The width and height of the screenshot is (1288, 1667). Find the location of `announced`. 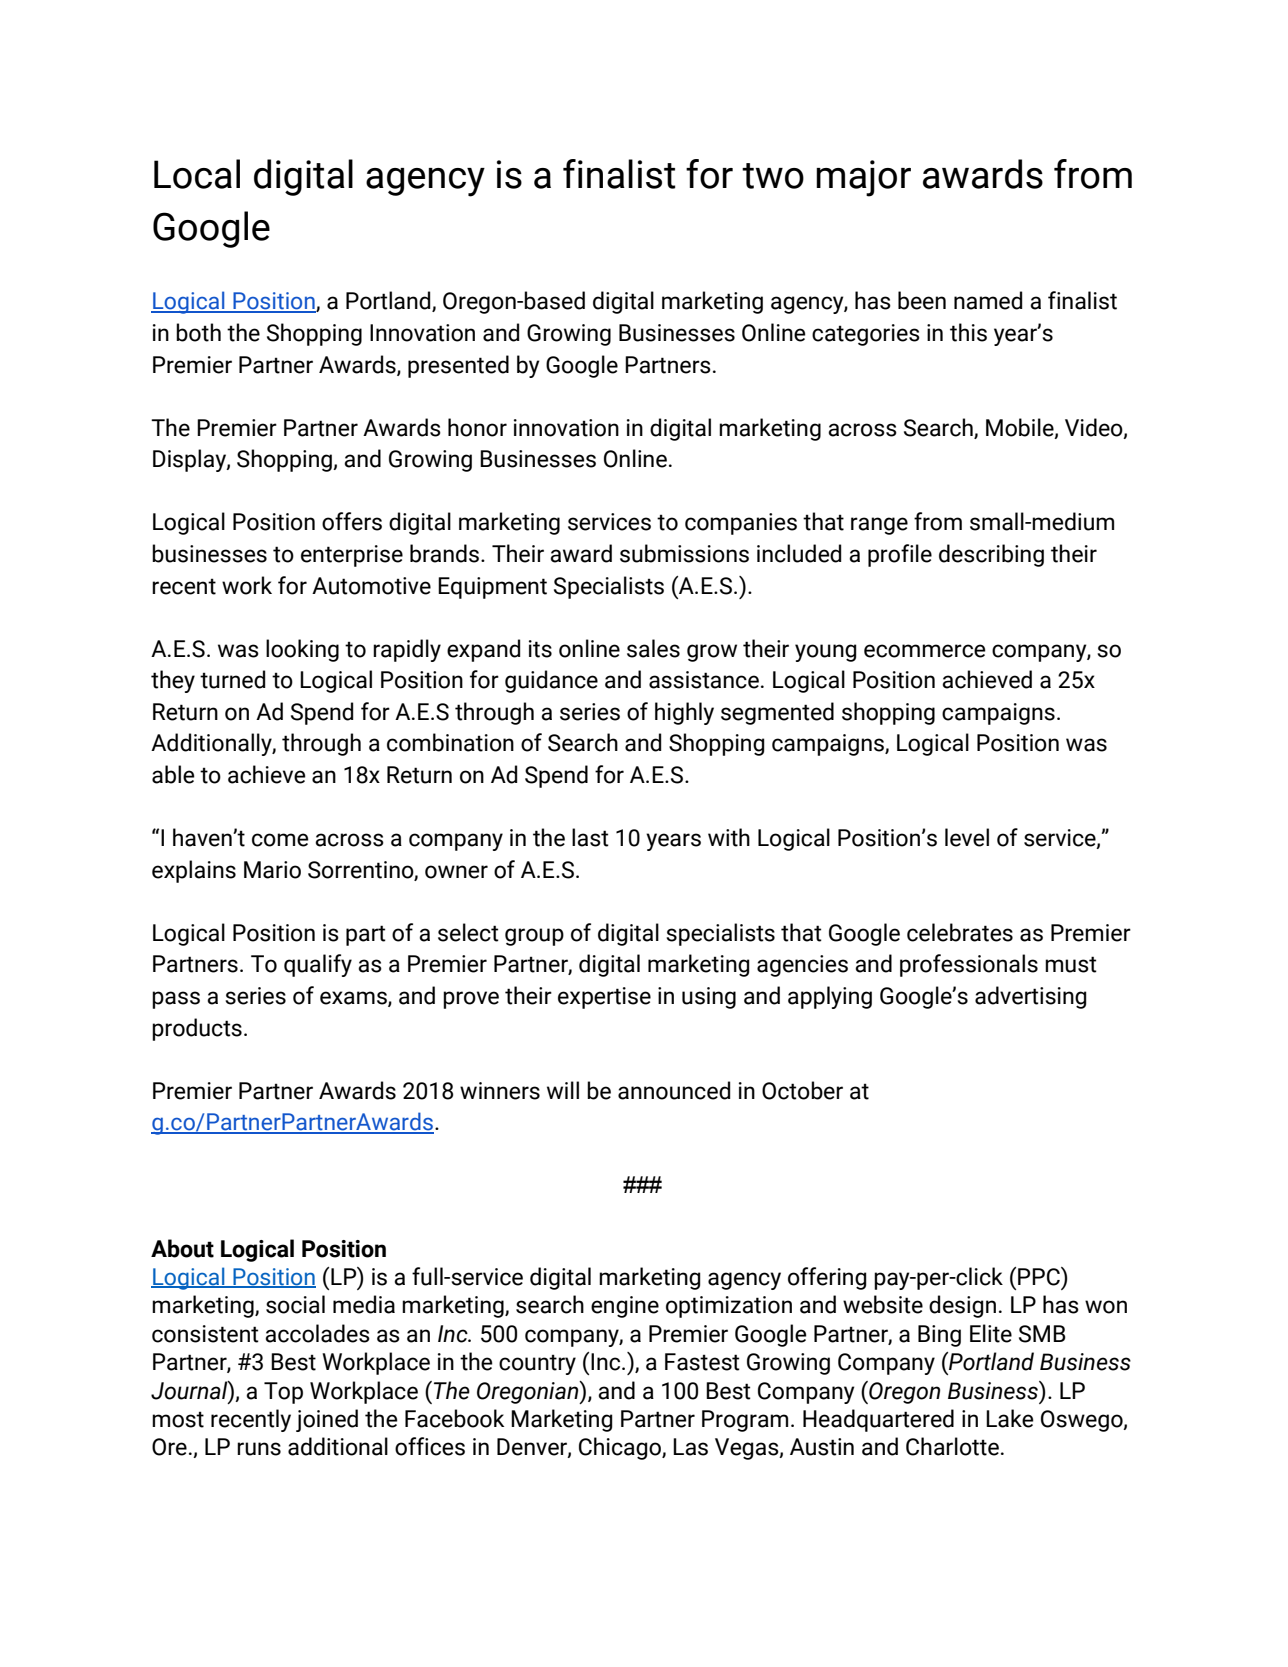

announced is located at coordinates (674, 1090).
